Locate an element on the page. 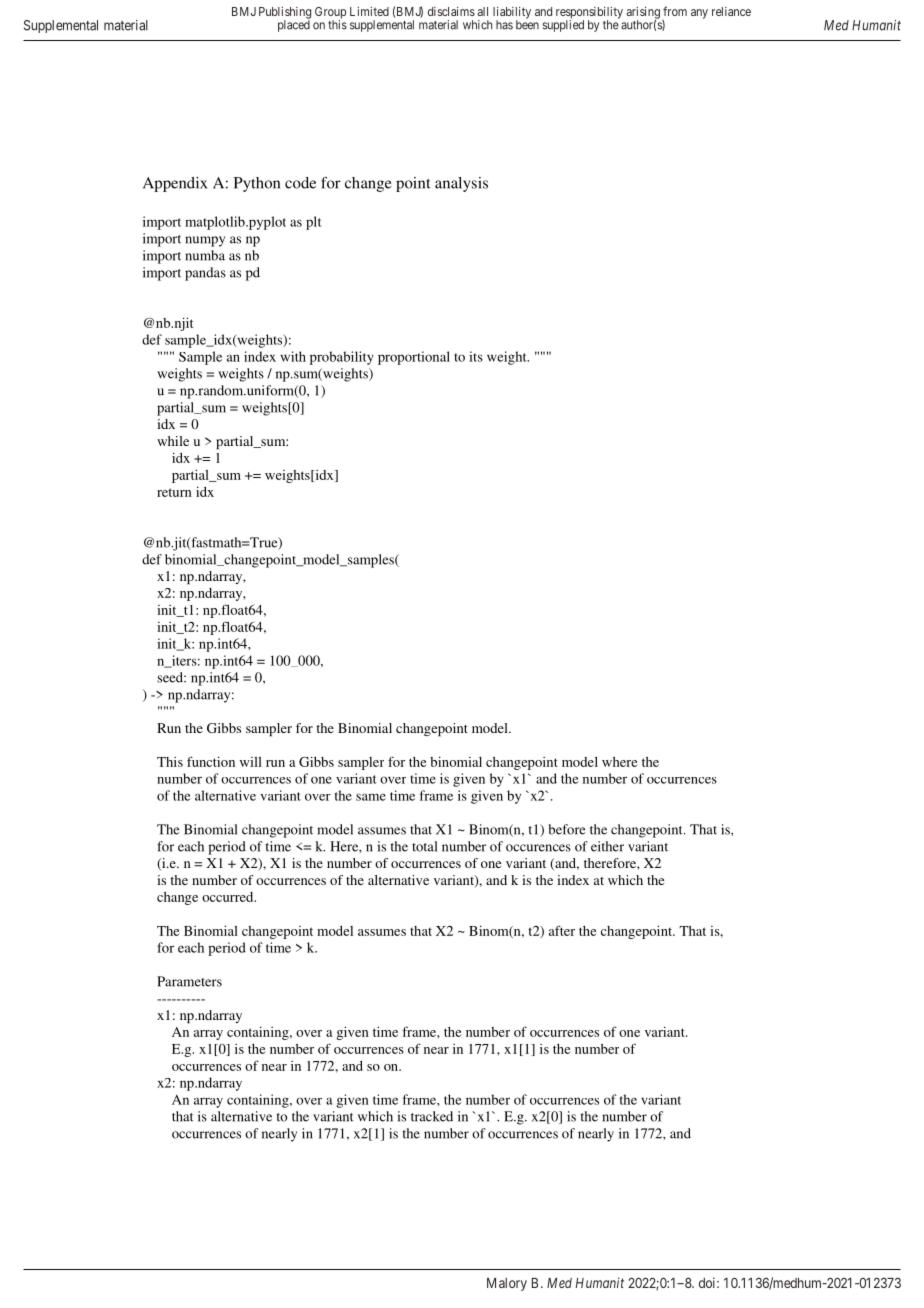 This image has height=1308, width=924. from is located at coordinates (675, 11).
